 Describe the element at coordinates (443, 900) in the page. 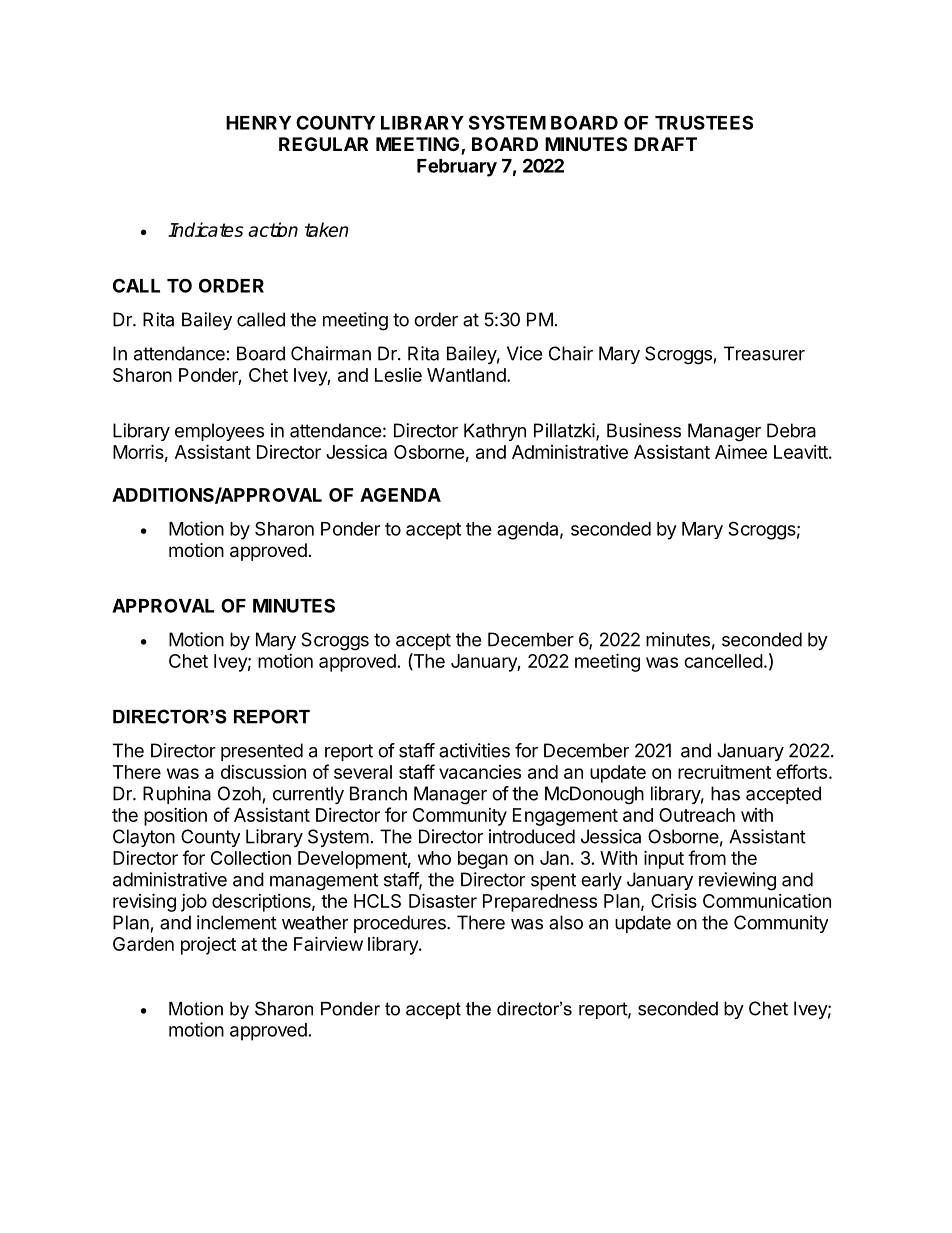

I see `Disaster` at that location.
